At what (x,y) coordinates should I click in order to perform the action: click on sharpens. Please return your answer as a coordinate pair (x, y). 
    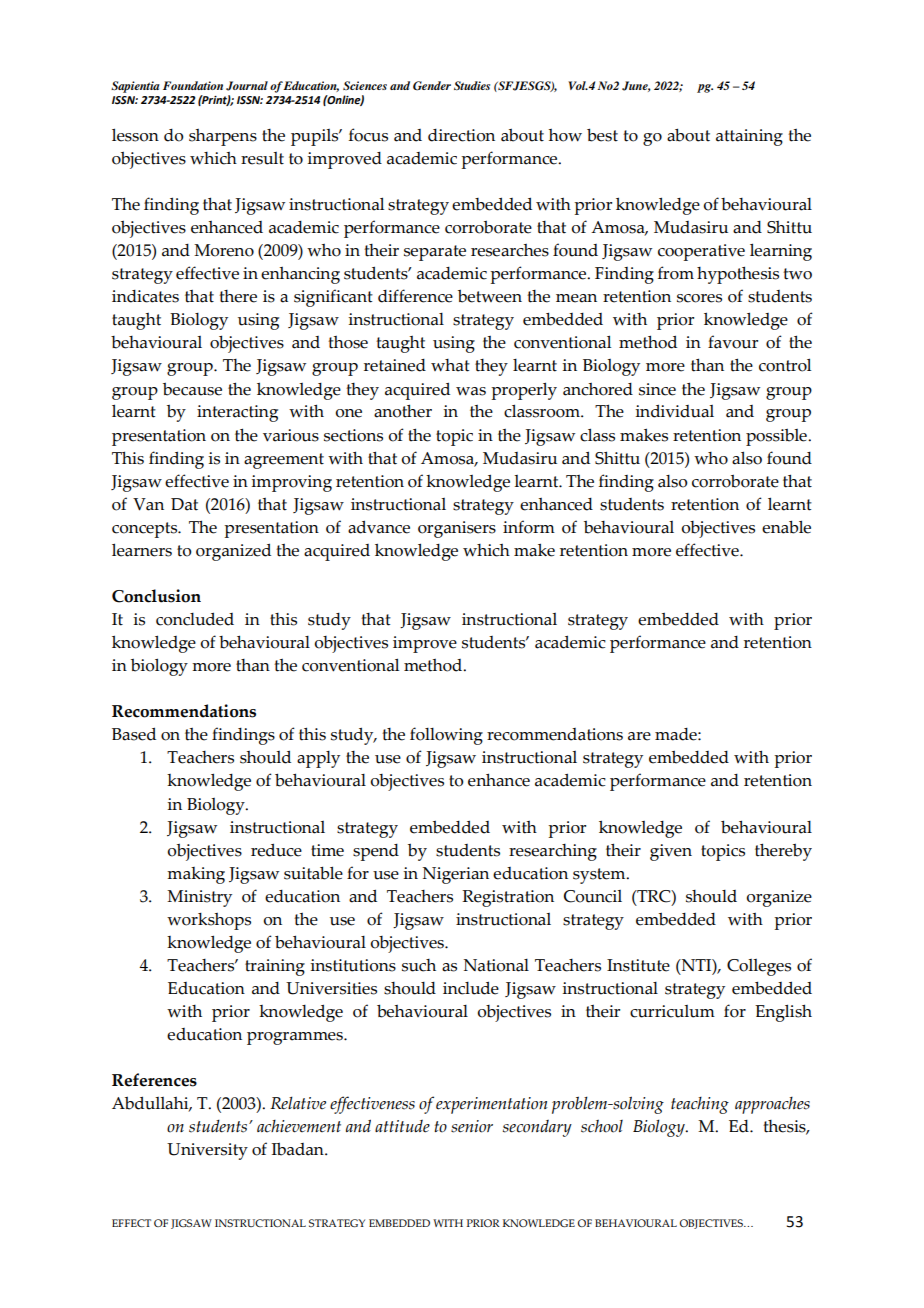
    Looking at the image, I should click on (223, 137).
